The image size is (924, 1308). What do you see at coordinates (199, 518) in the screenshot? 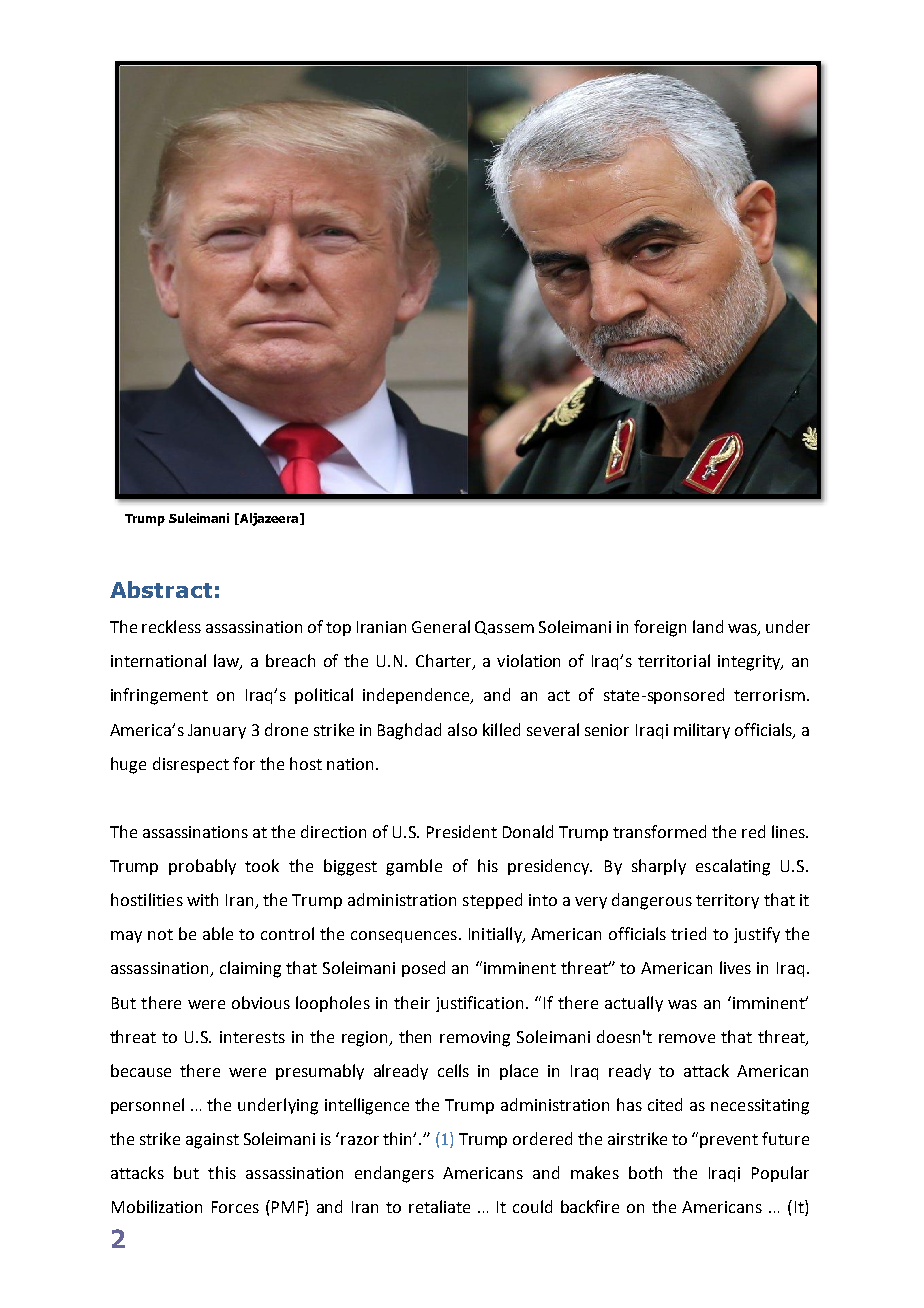
I see `Suleimani` at bounding box center [199, 518].
